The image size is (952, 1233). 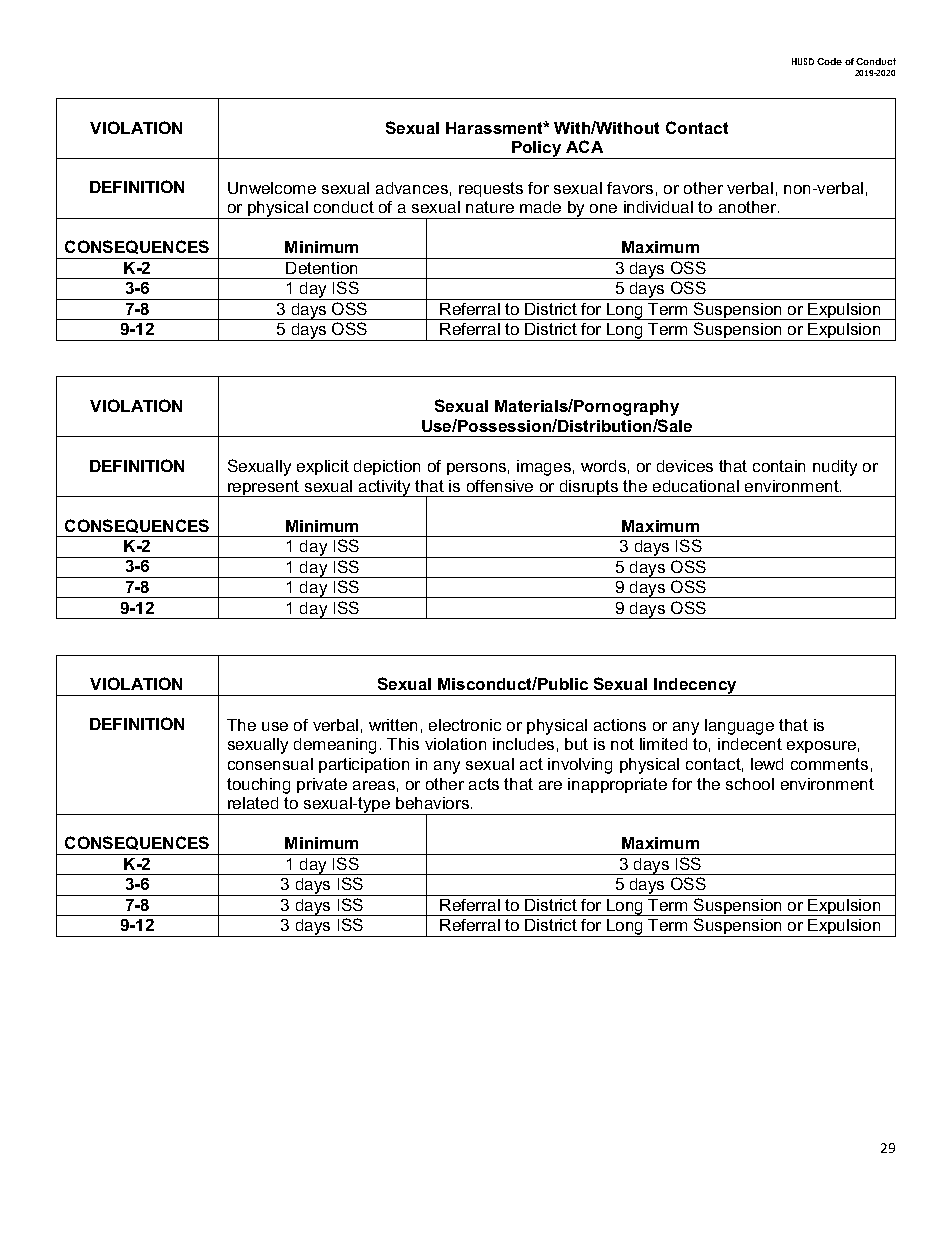 What do you see at coordinates (620, 725) in the image?
I see `actions` at bounding box center [620, 725].
